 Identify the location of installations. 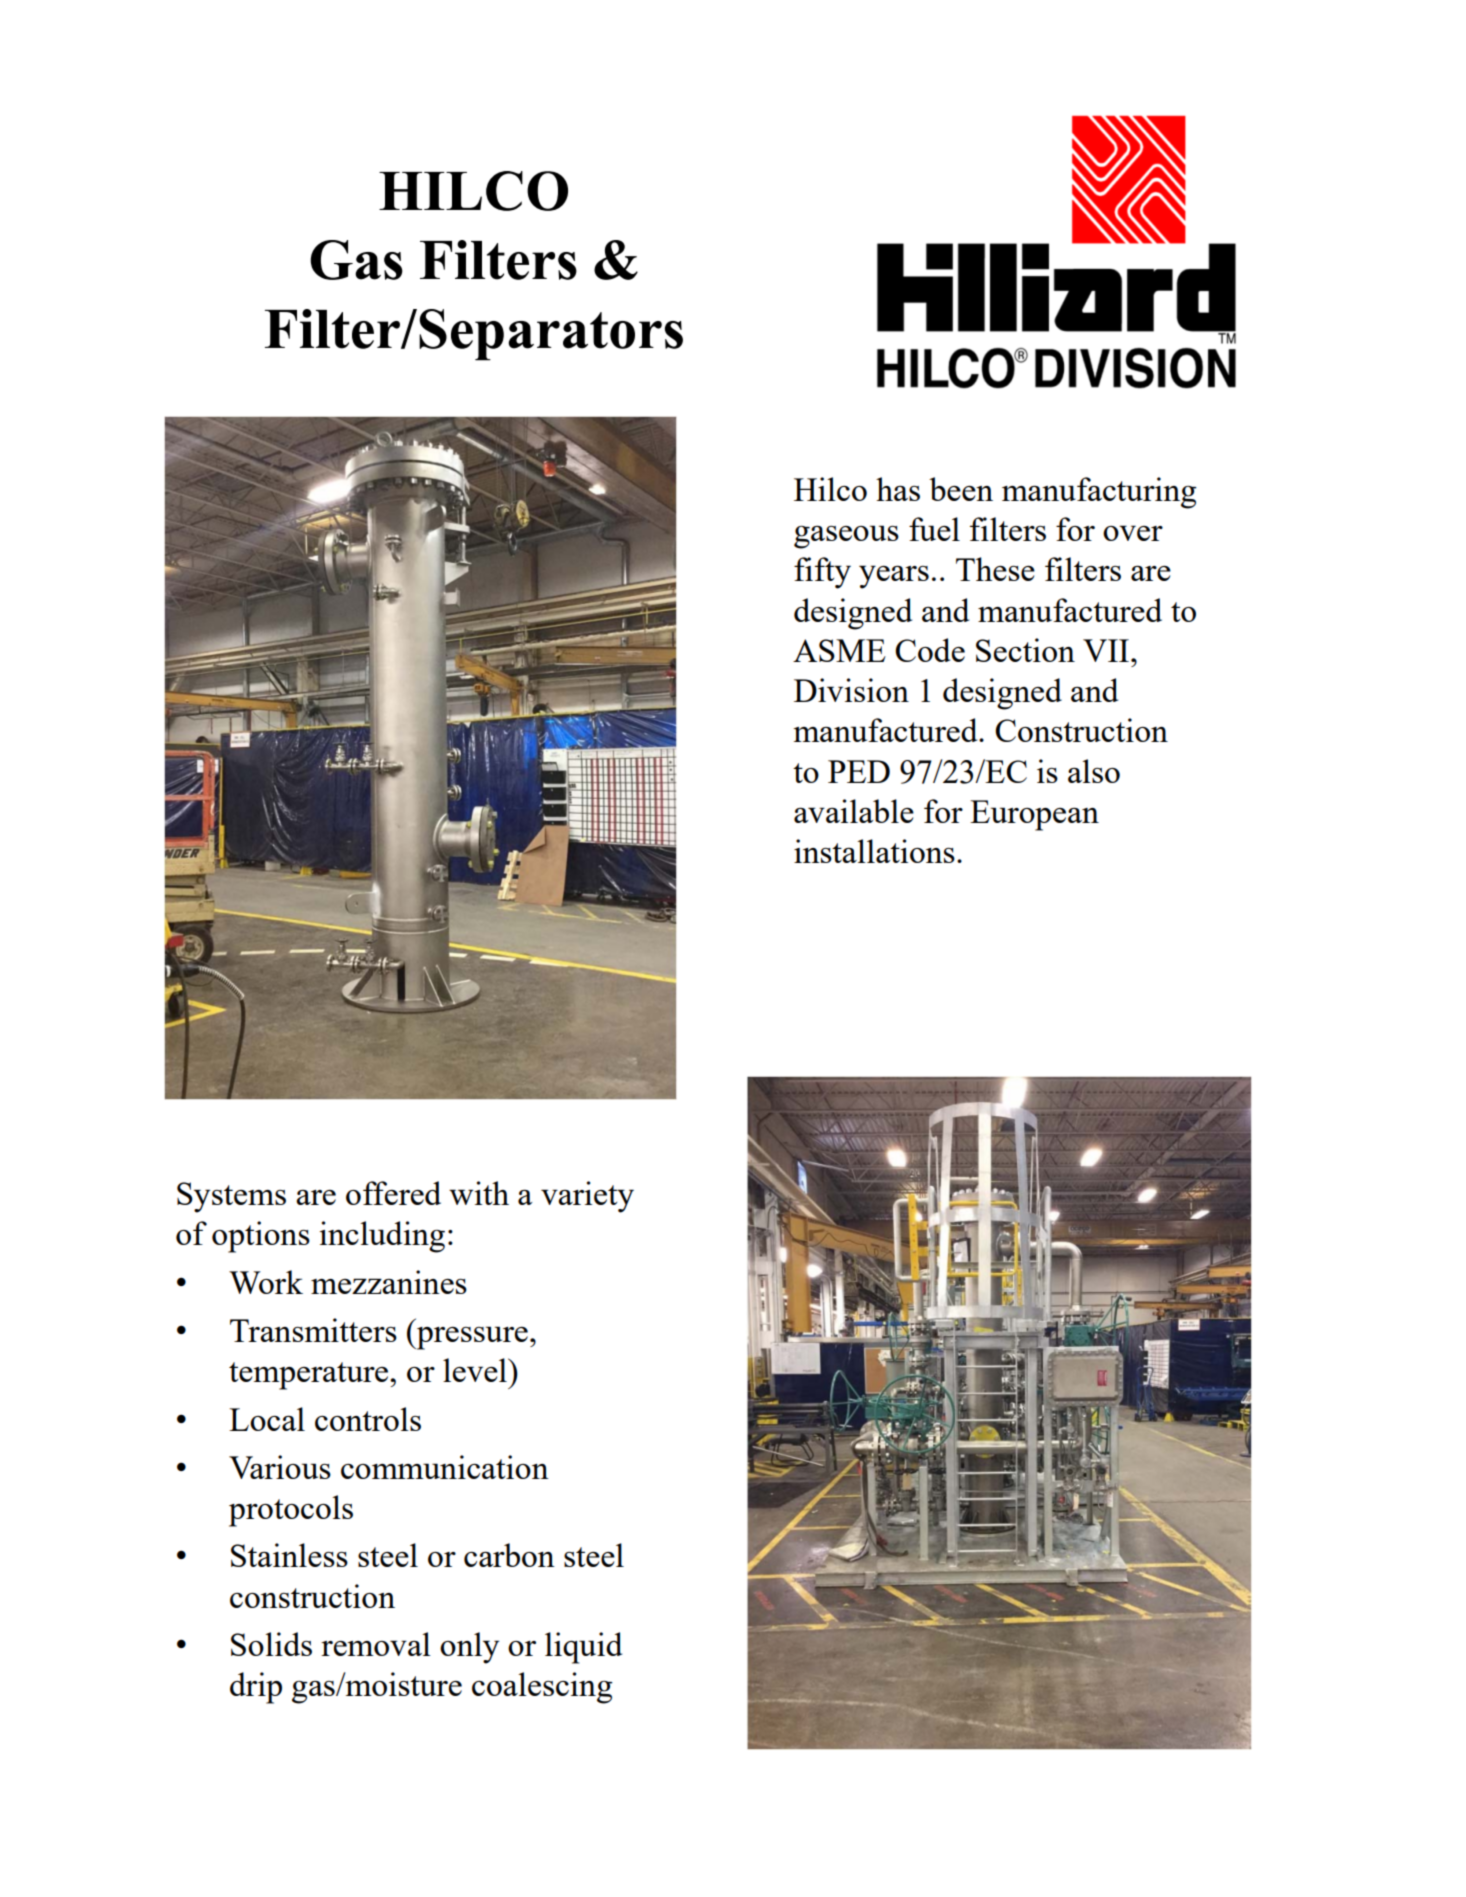
(874, 851).
